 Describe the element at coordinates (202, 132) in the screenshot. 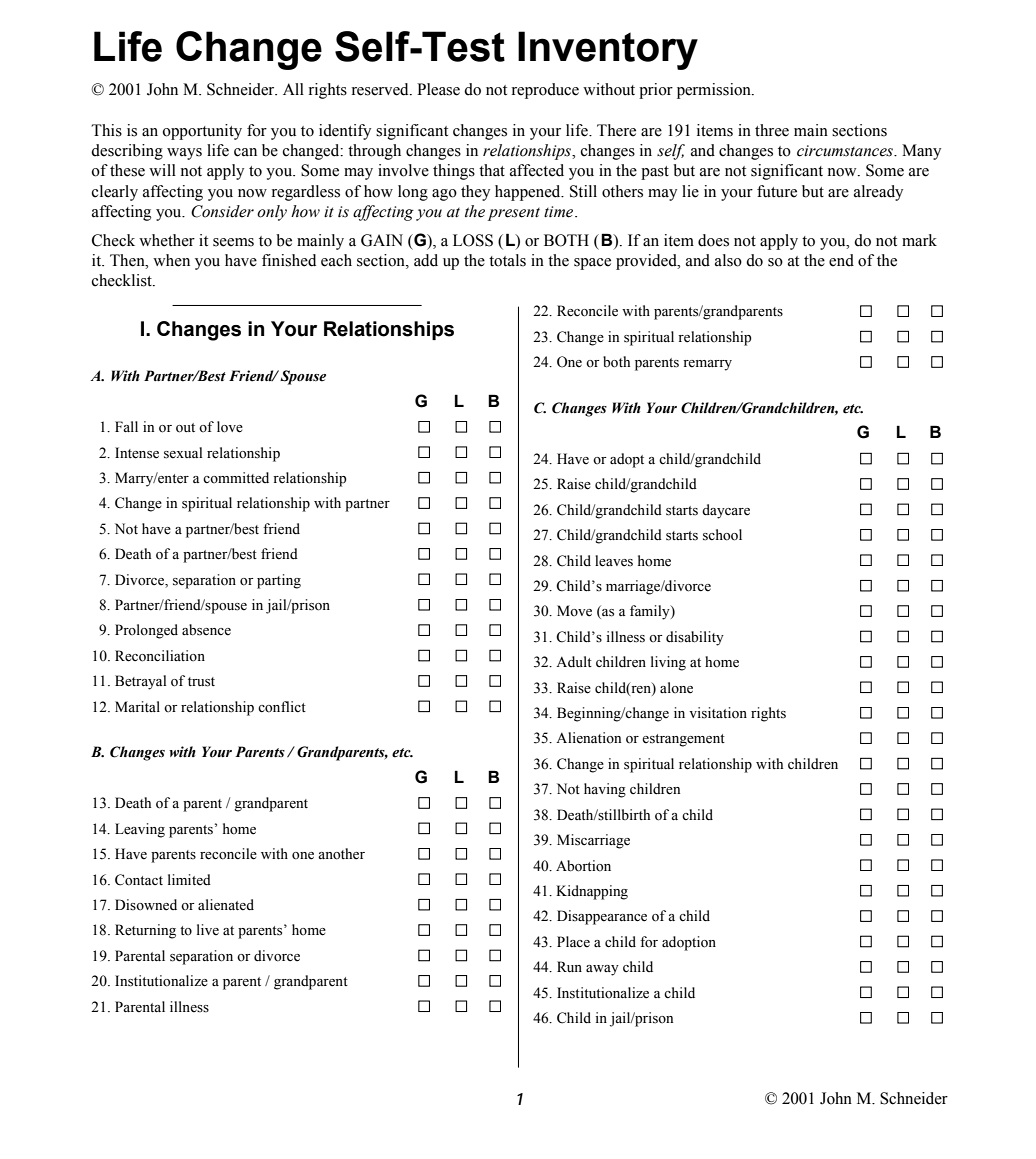

I see `opportunity` at that location.
